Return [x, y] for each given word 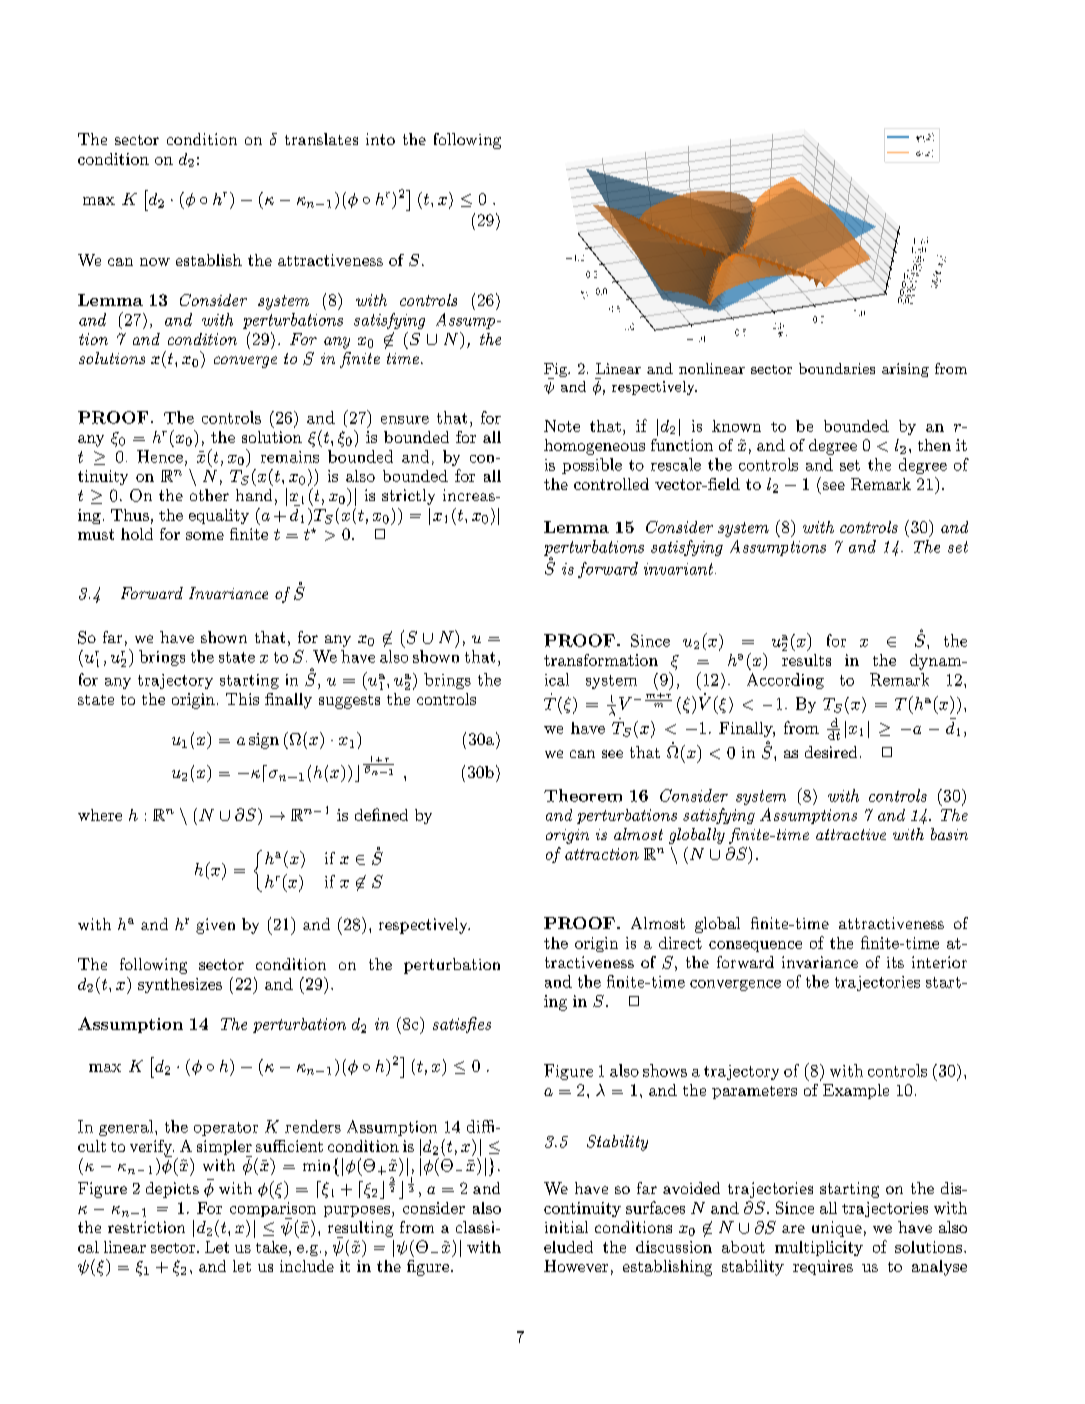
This [242, 699]
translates [321, 139]
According [785, 681]
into [380, 139]
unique [837, 1229]
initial [566, 1227]
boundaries [837, 368]
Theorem [583, 795]
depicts [172, 1190]
